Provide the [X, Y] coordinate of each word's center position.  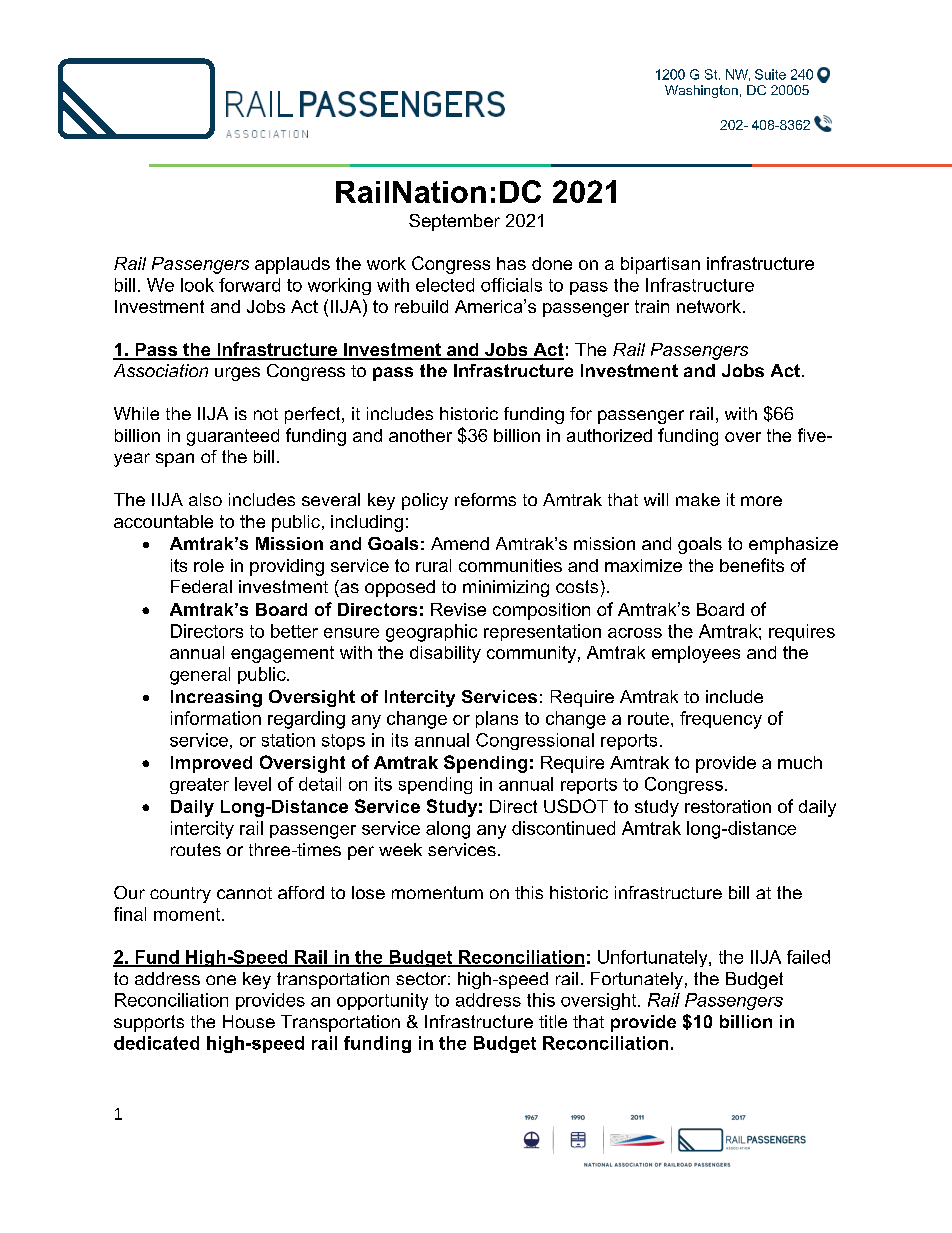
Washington [701, 91]
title [553, 1021]
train [652, 306]
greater [199, 786]
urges [237, 374]
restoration [728, 806]
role [209, 565]
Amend [460, 543]
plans [497, 719]
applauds [292, 265]
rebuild [421, 306]
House [249, 1021]
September [454, 222]
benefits [752, 565]
